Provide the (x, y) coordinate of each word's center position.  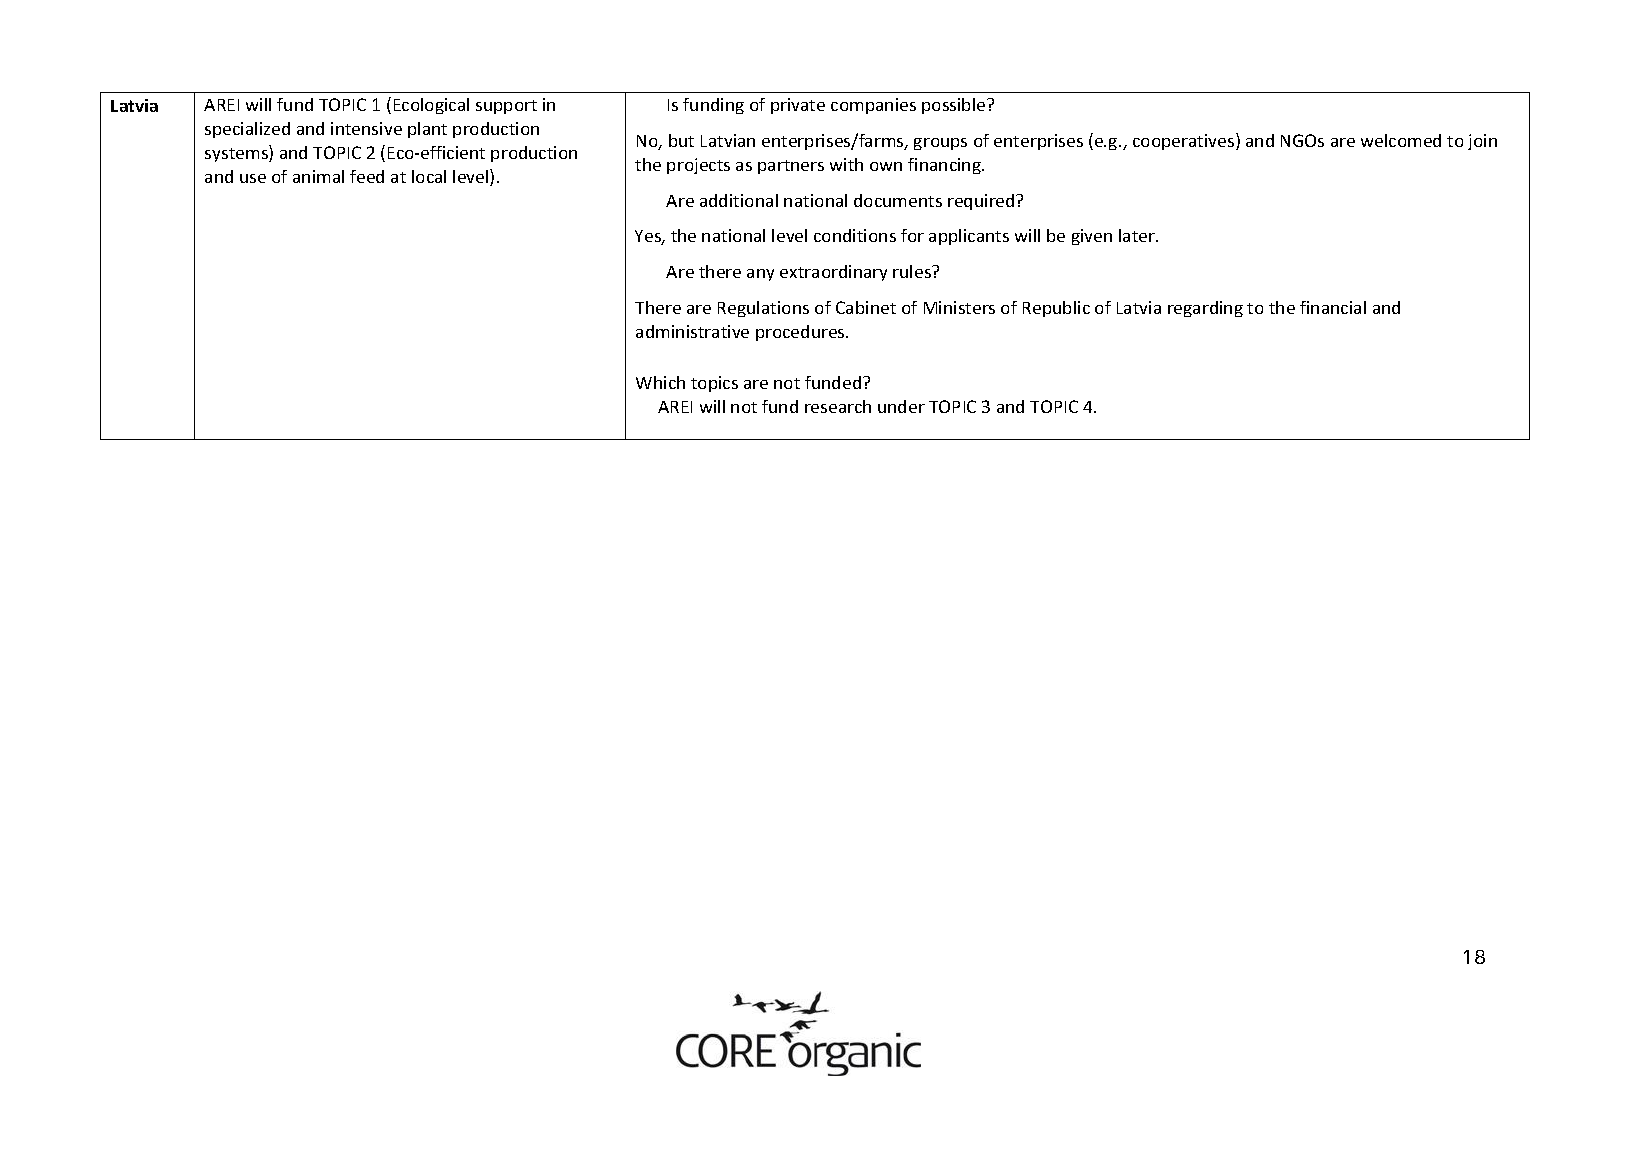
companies (873, 106)
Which (660, 382)
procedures (801, 333)
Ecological (431, 106)
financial (1333, 307)
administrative (692, 331)
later (1138, 235)
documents (898, 200)
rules (913, 271)
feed (367, 176)
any (760, 275)
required (982, 202)
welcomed (1401, 140)
